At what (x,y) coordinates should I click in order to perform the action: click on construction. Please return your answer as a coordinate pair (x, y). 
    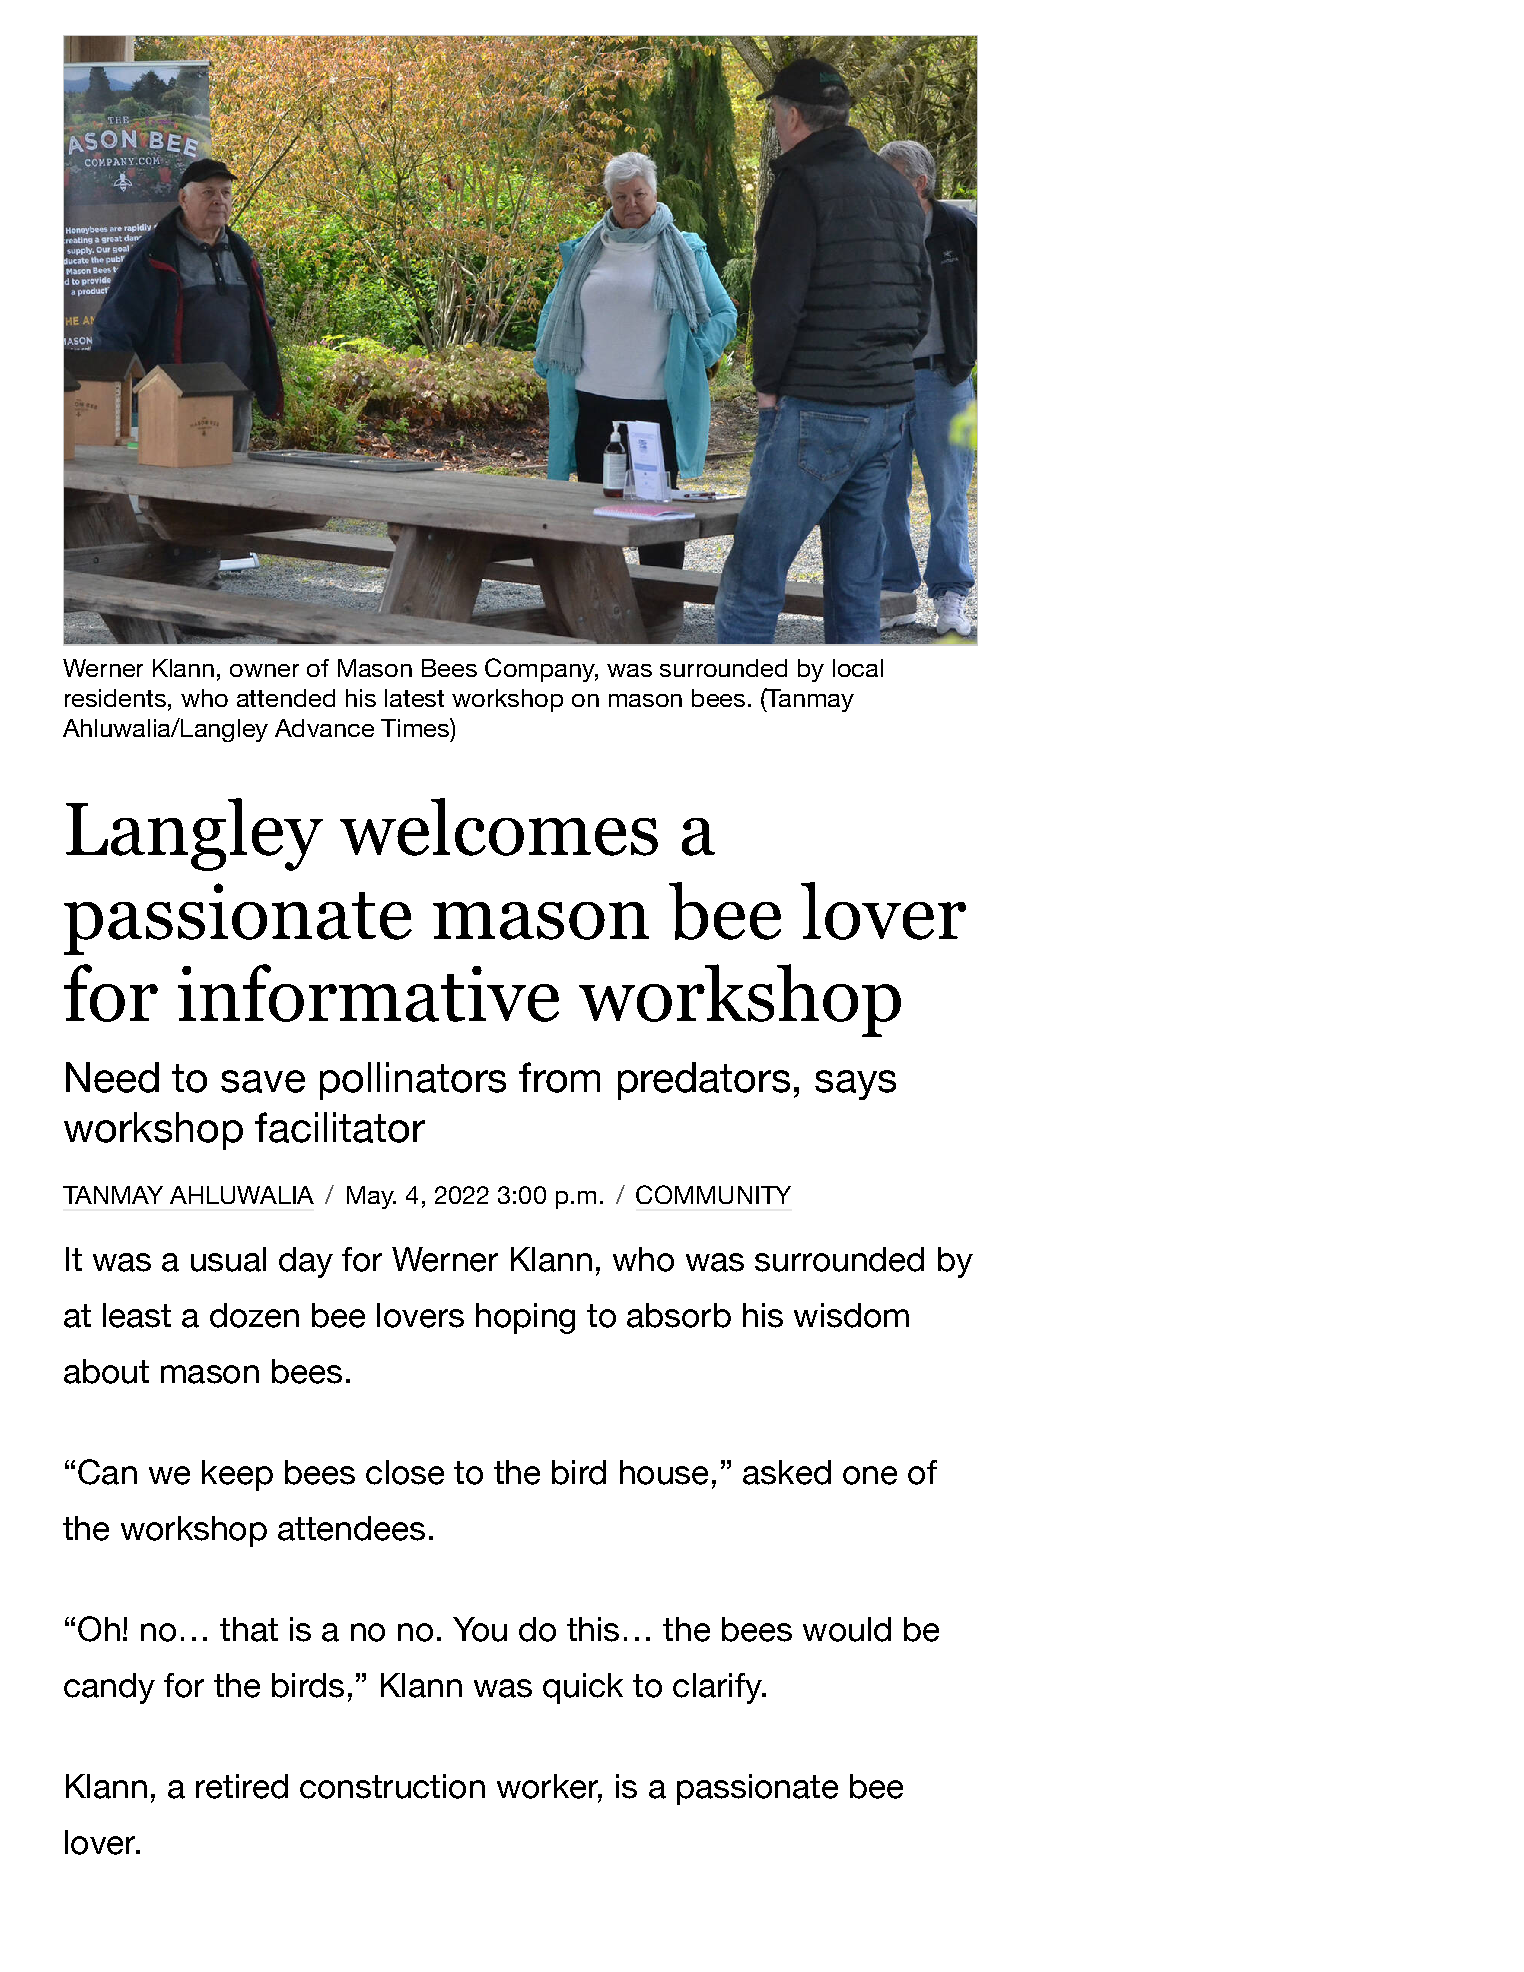
    Looking at the image, I should click on (392, 1786).
